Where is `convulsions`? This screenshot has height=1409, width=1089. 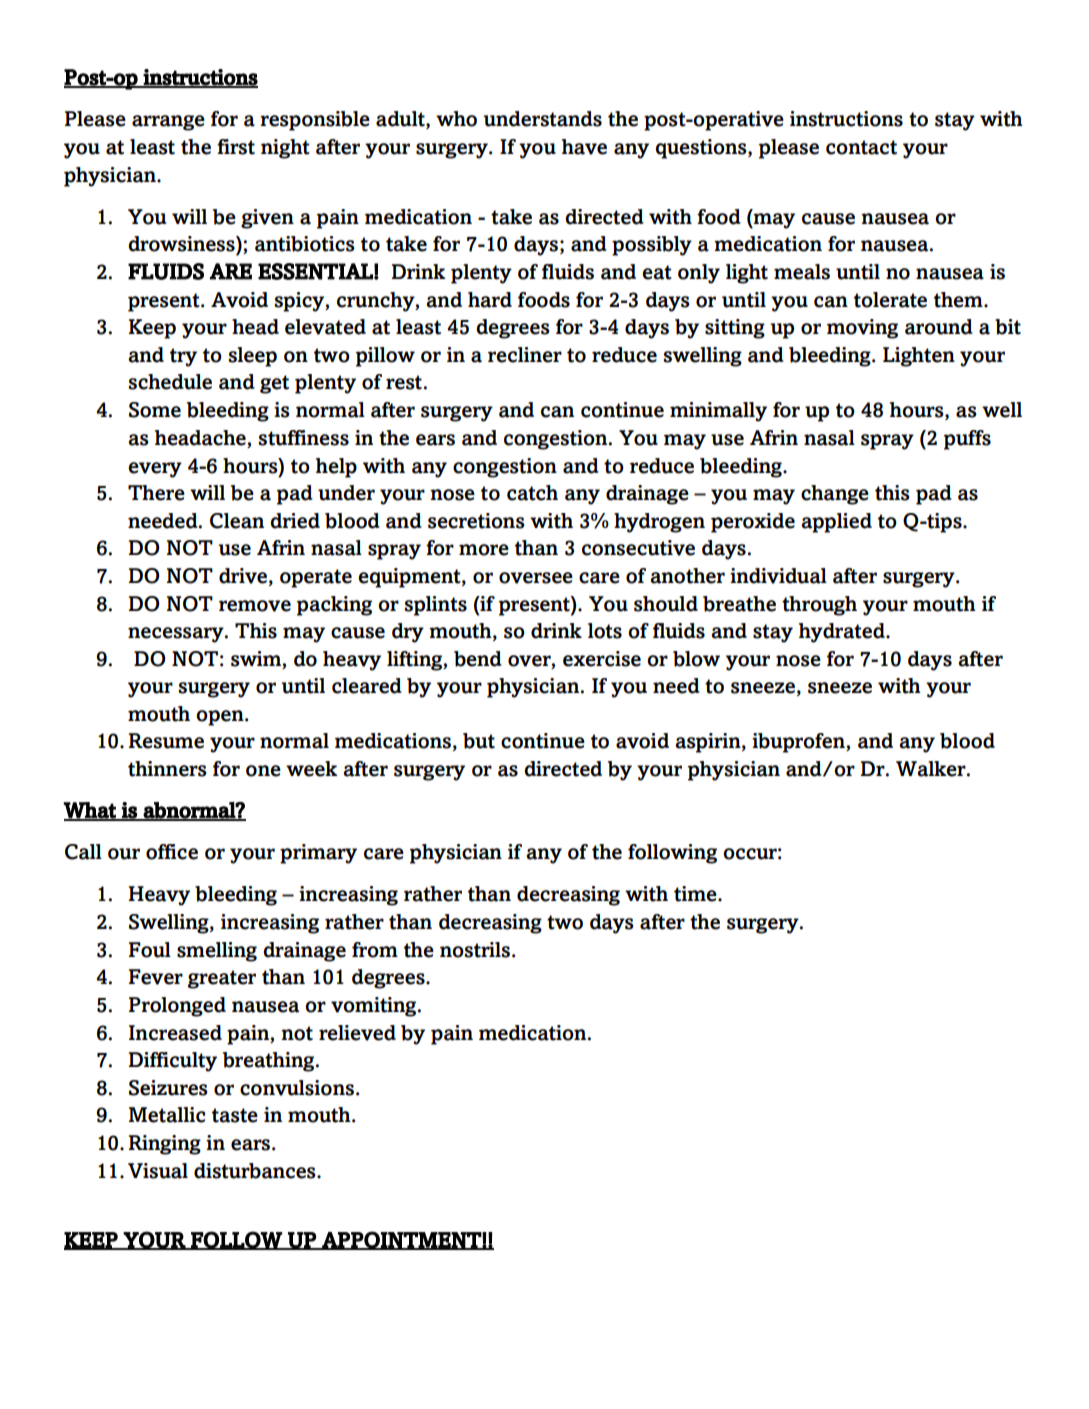
convulsions is located at coordinates (298, 1088).
